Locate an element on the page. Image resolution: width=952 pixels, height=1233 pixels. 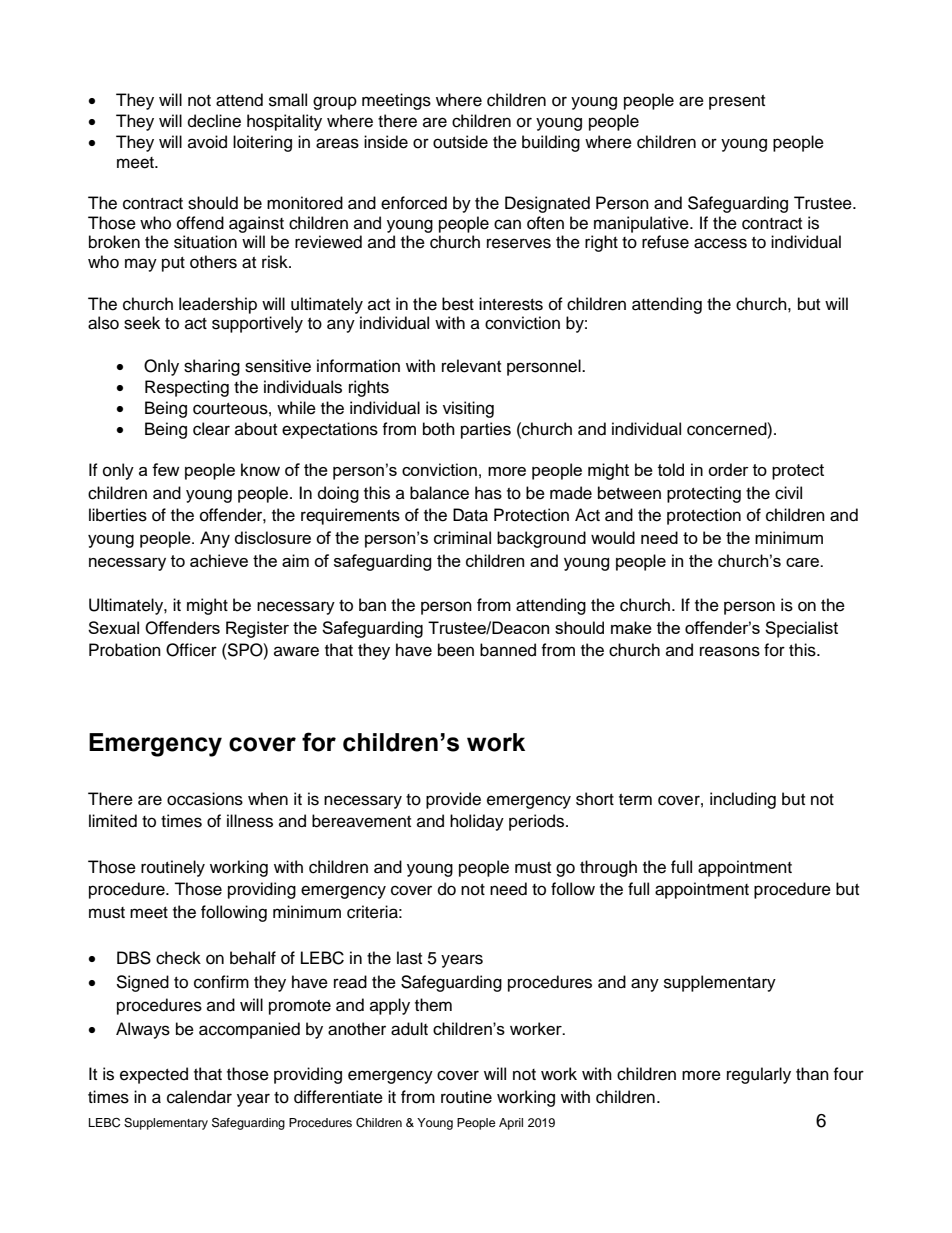
present is located at coordinates (737, 102).
